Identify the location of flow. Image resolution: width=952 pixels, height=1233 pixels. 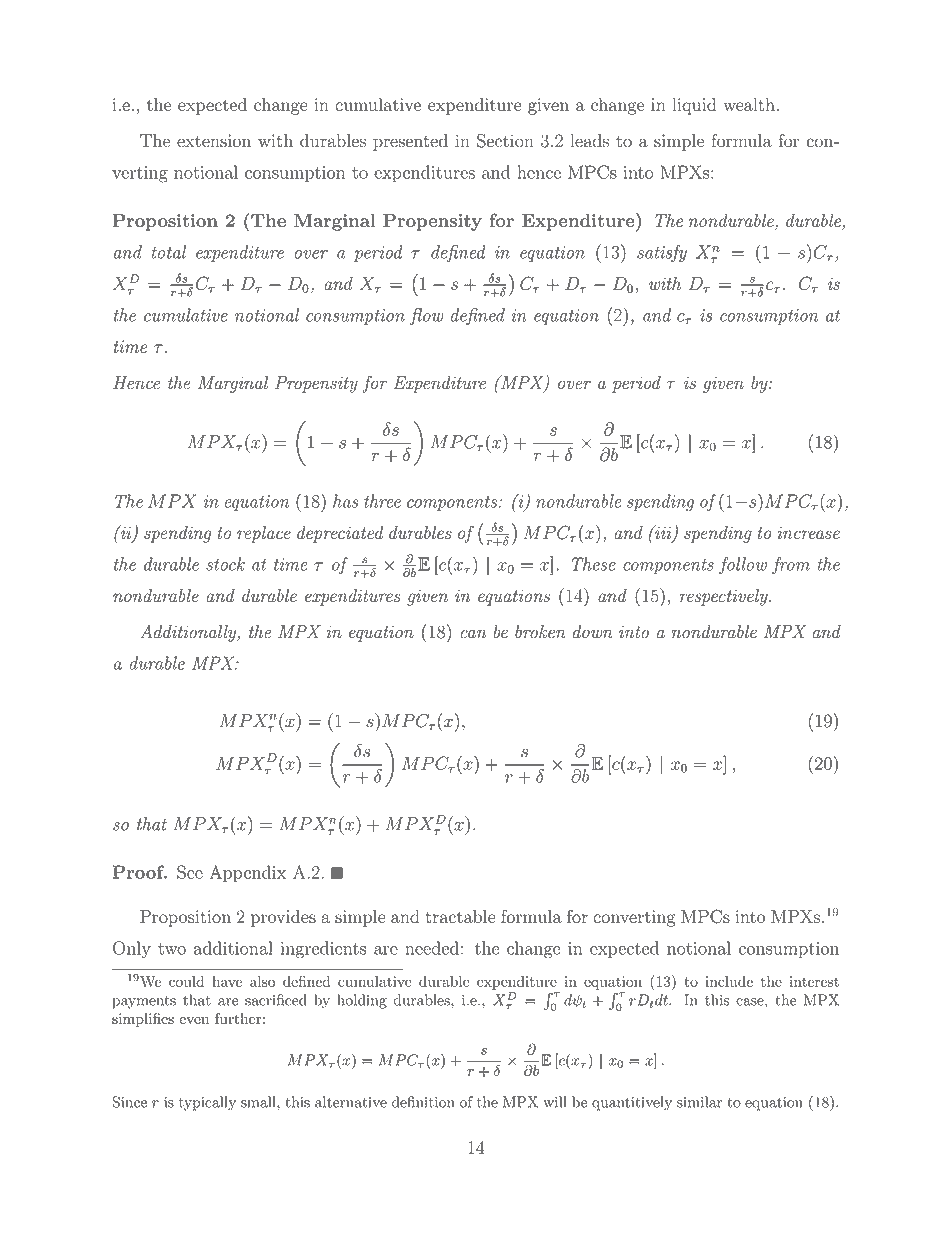
(427, 316).
